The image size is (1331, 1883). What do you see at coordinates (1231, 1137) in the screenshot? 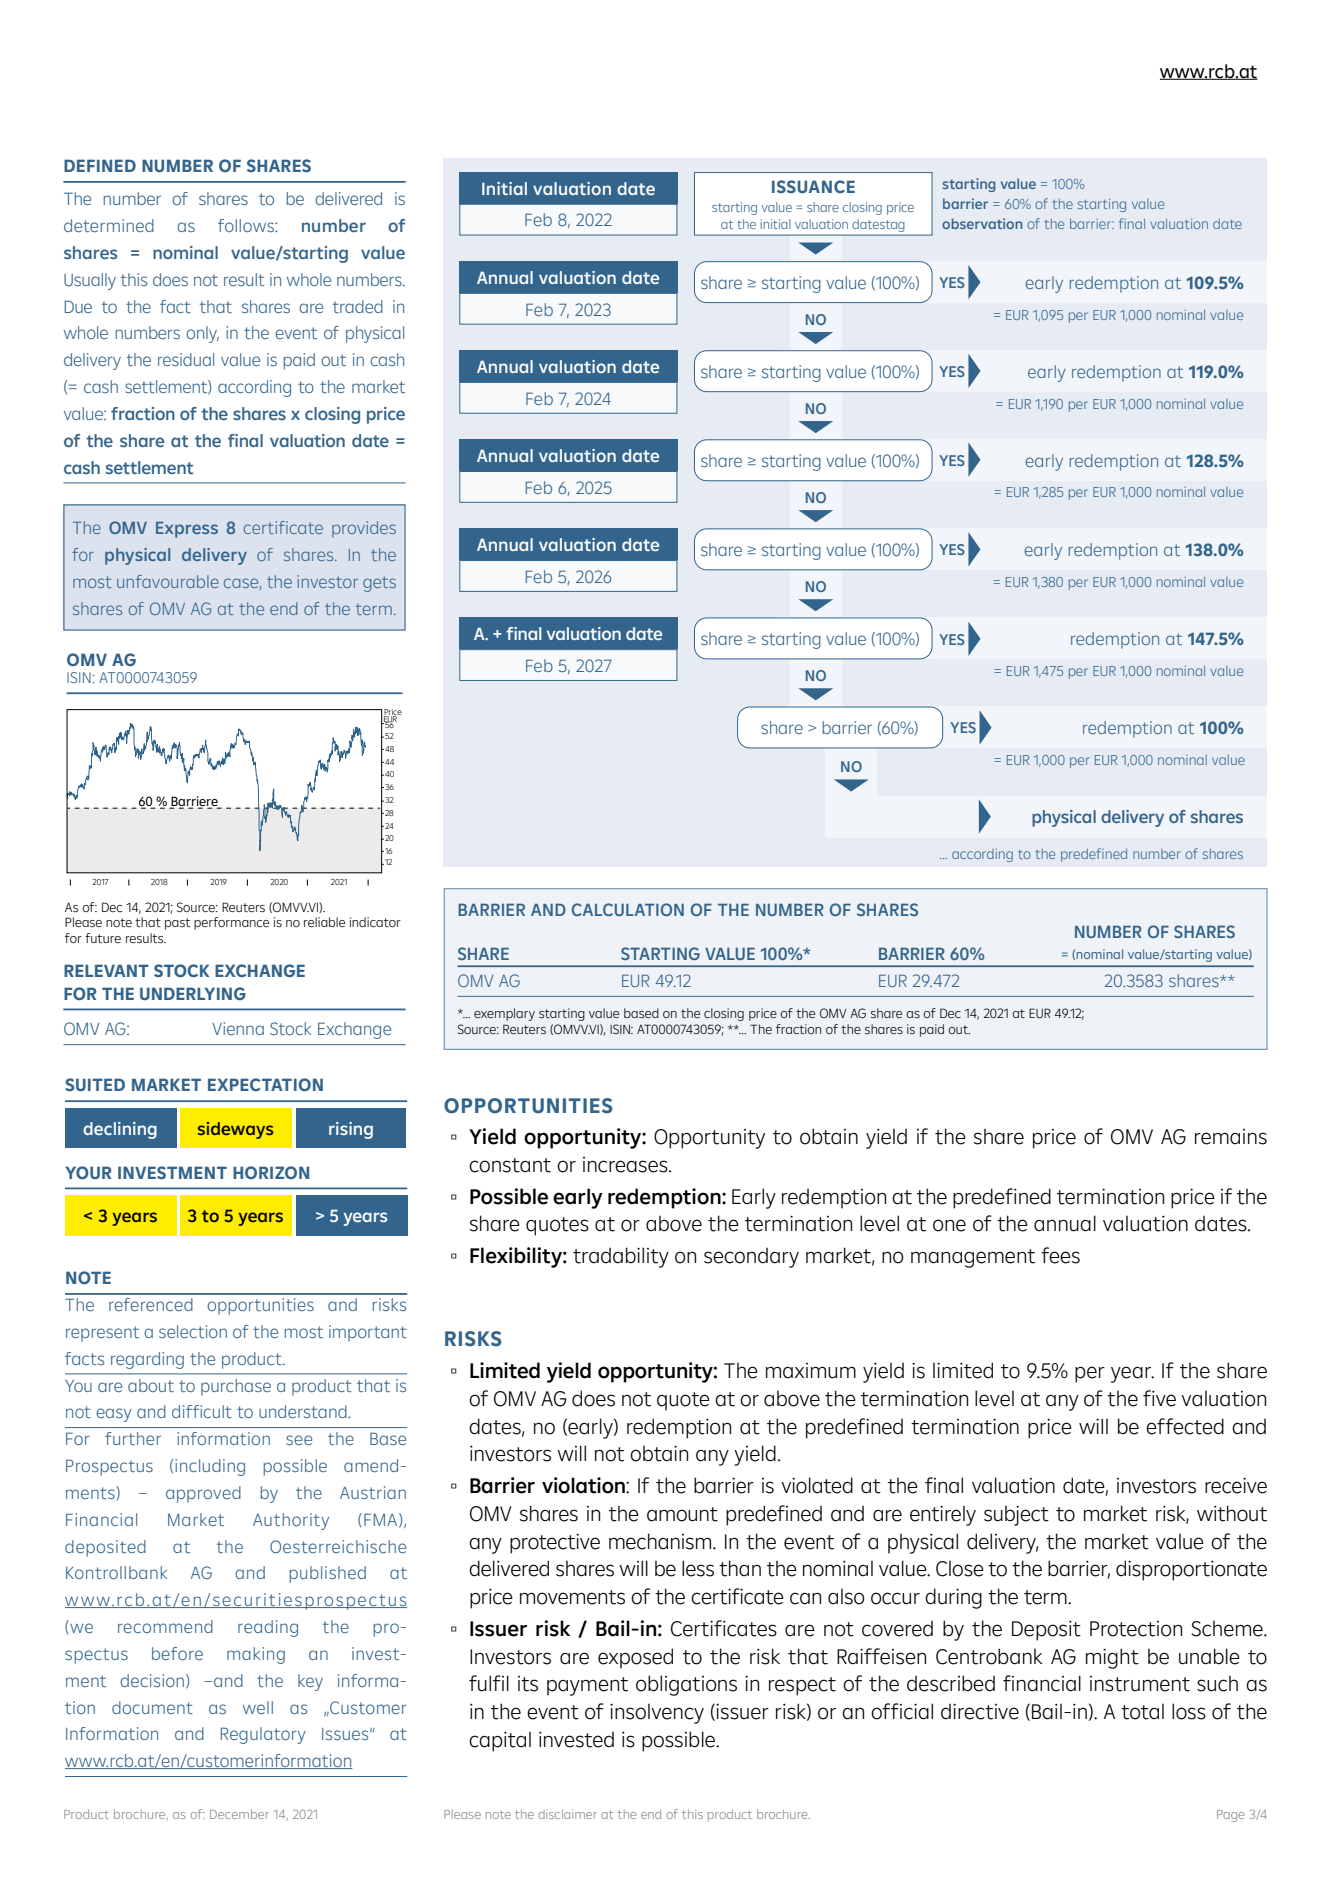
I see `remains` at bounding box center [1231, 1137].
